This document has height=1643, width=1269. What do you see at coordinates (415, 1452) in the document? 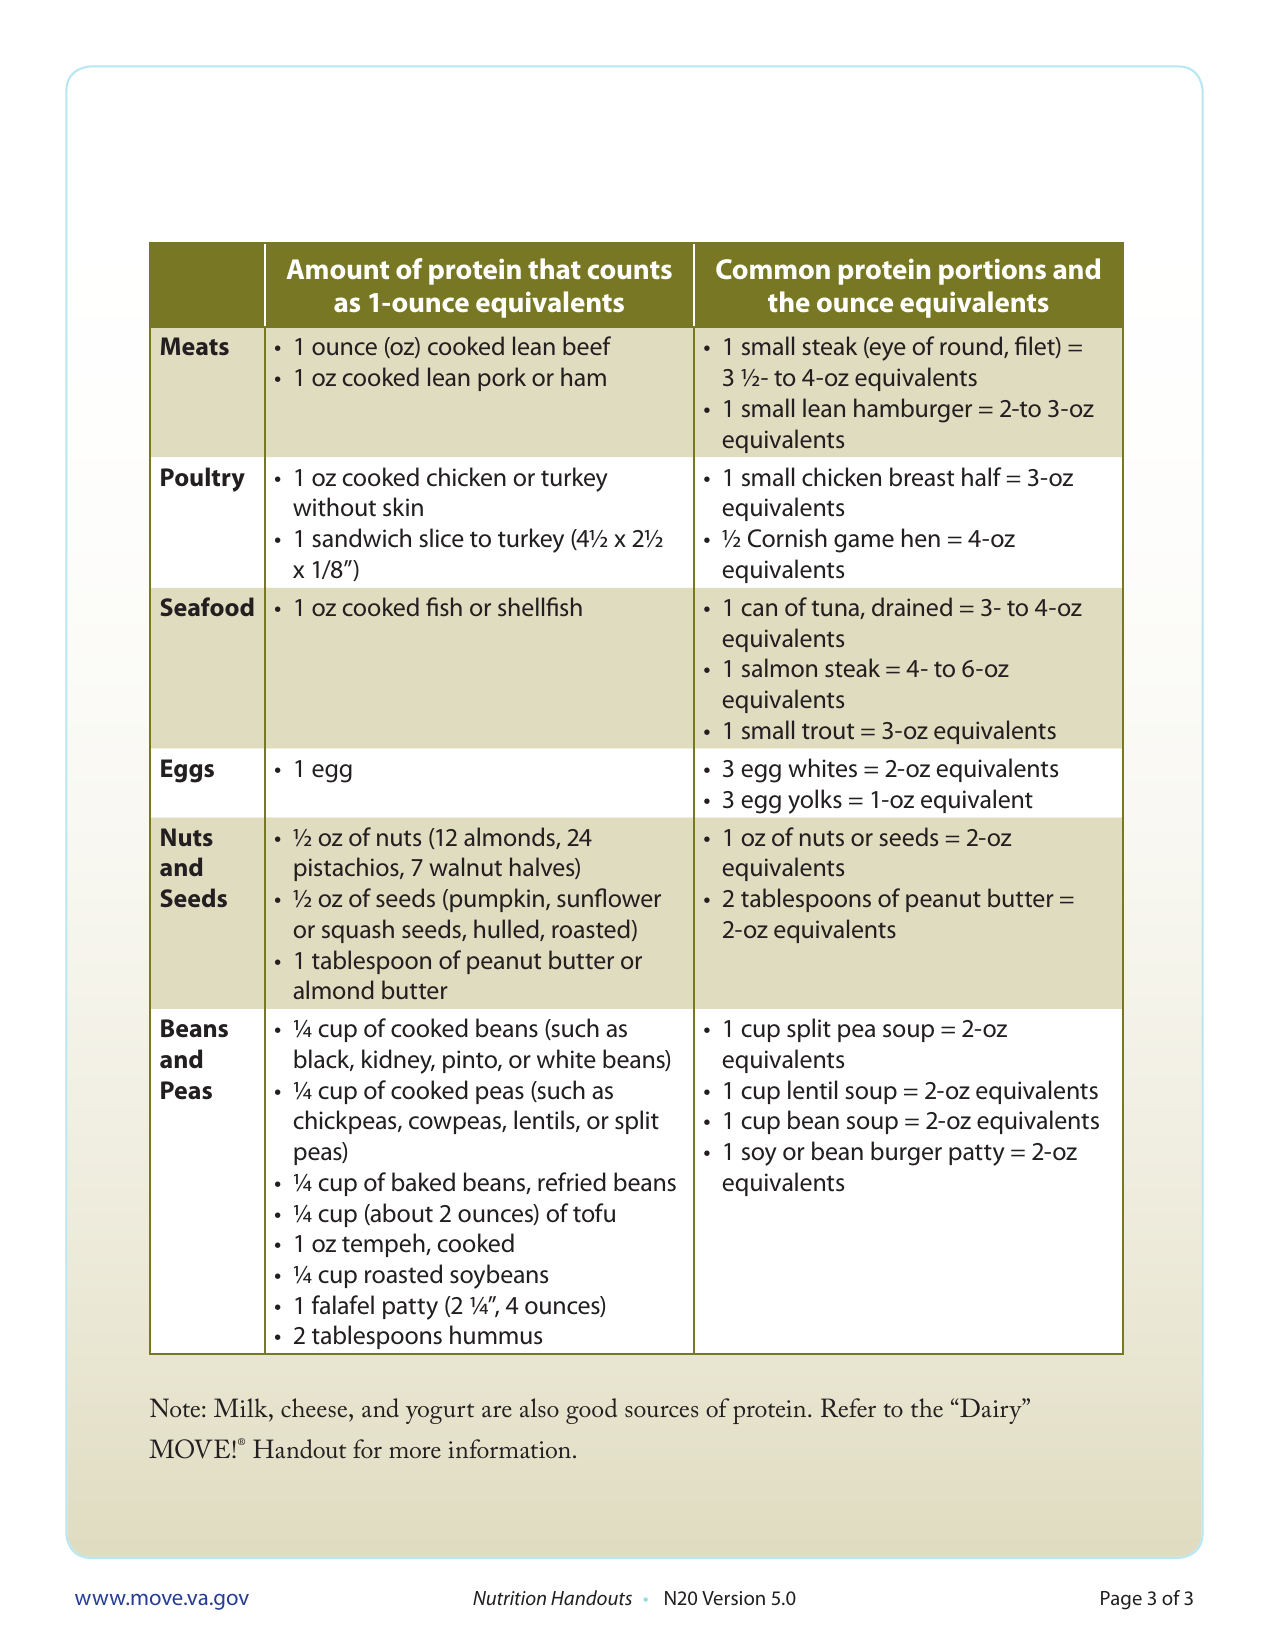
I see `more` at bounding box center [415, 1452].
